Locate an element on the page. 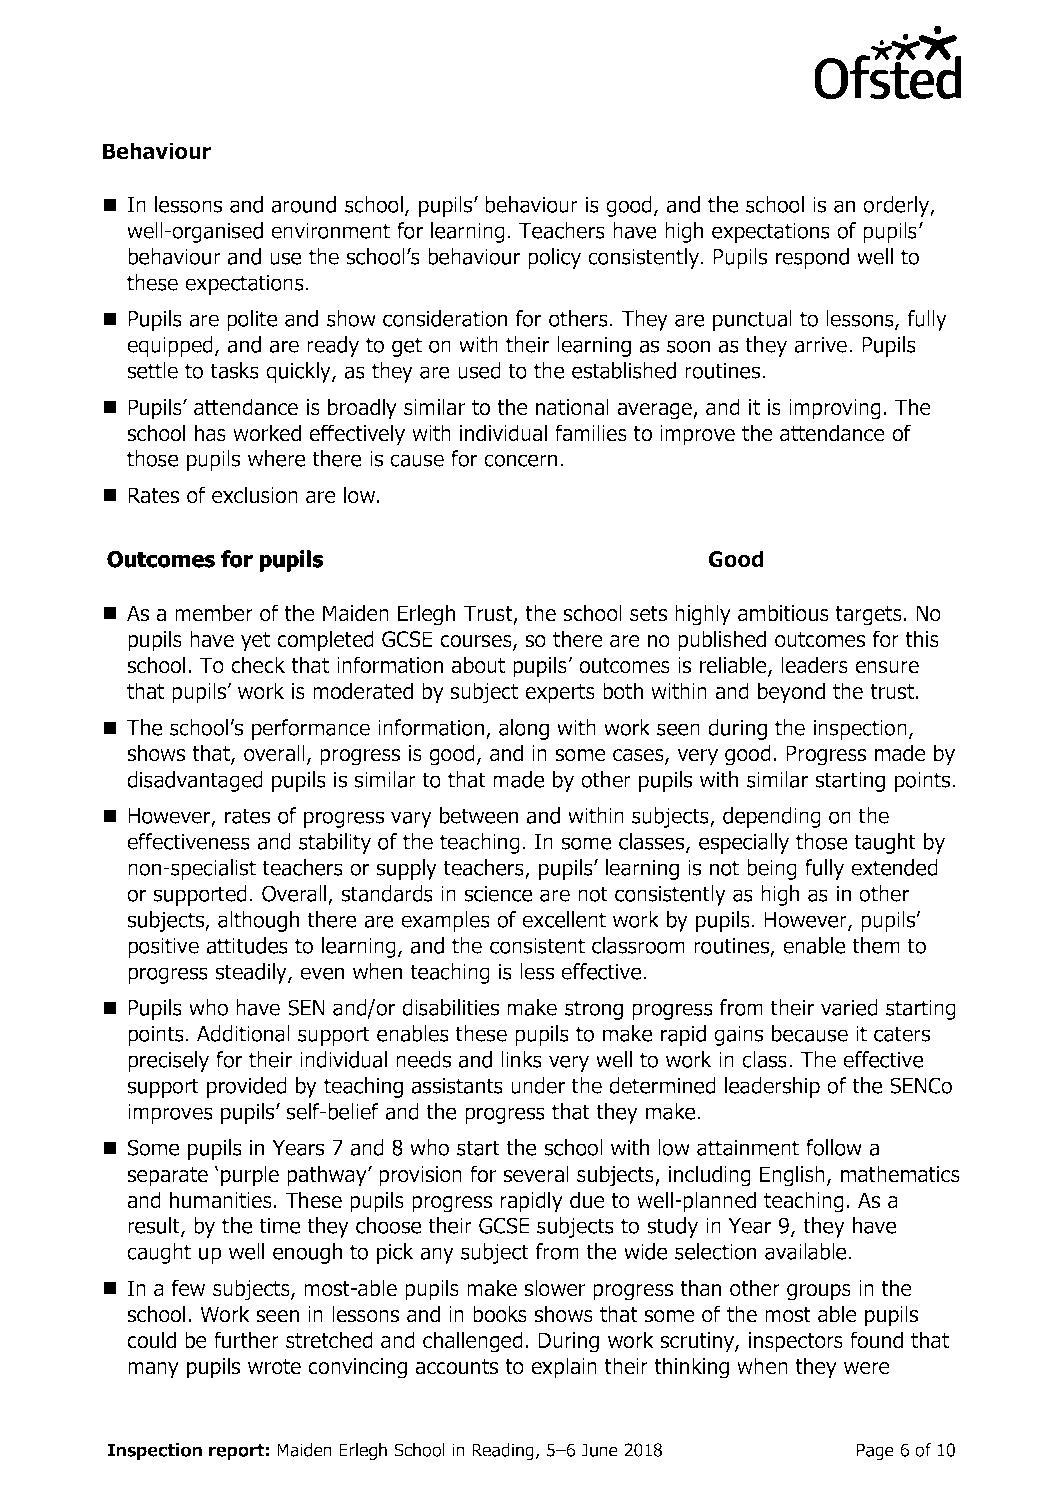  excellent is located at coordinates (564, 919).
